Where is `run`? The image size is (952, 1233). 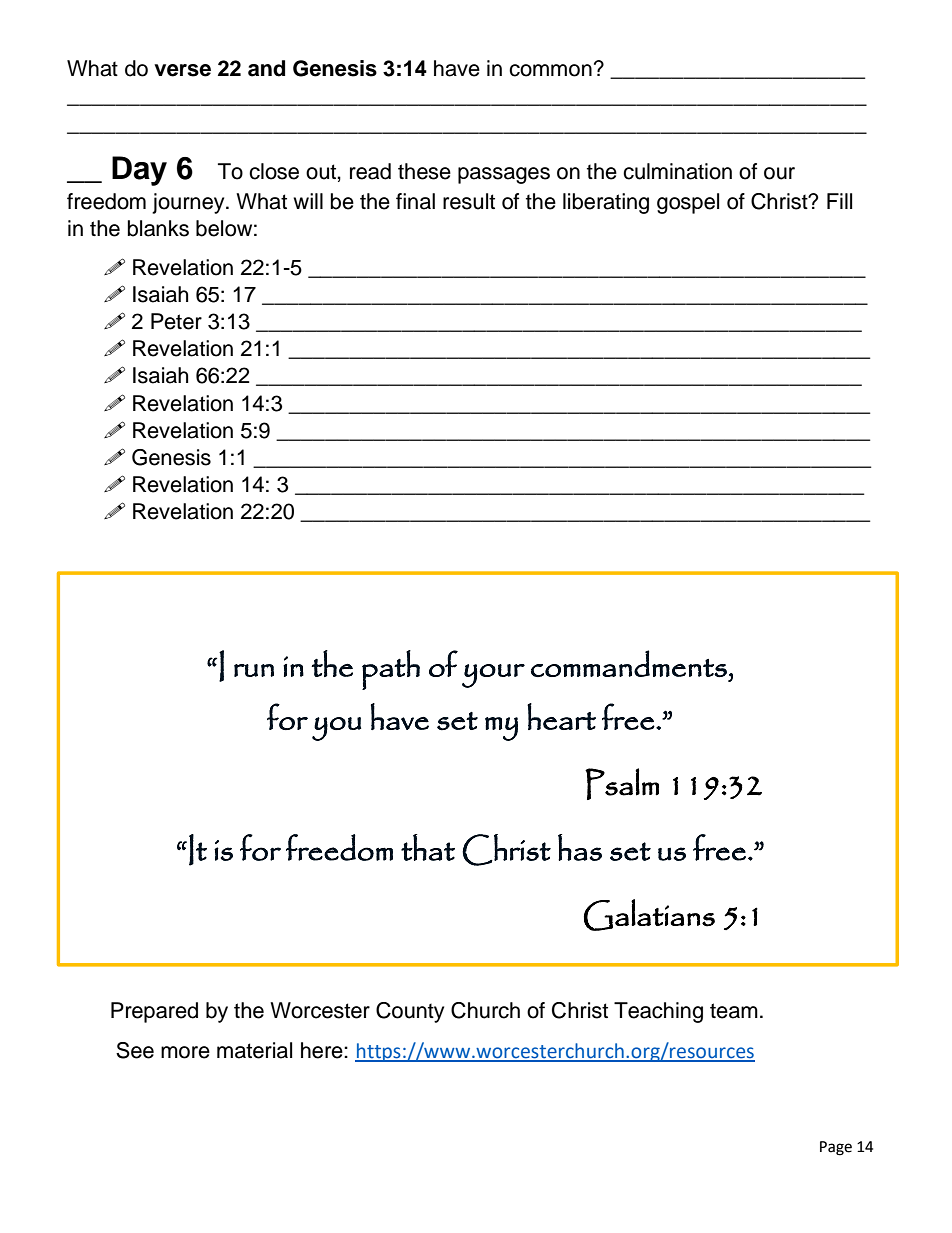
run is located at coordinates (254, 670).
